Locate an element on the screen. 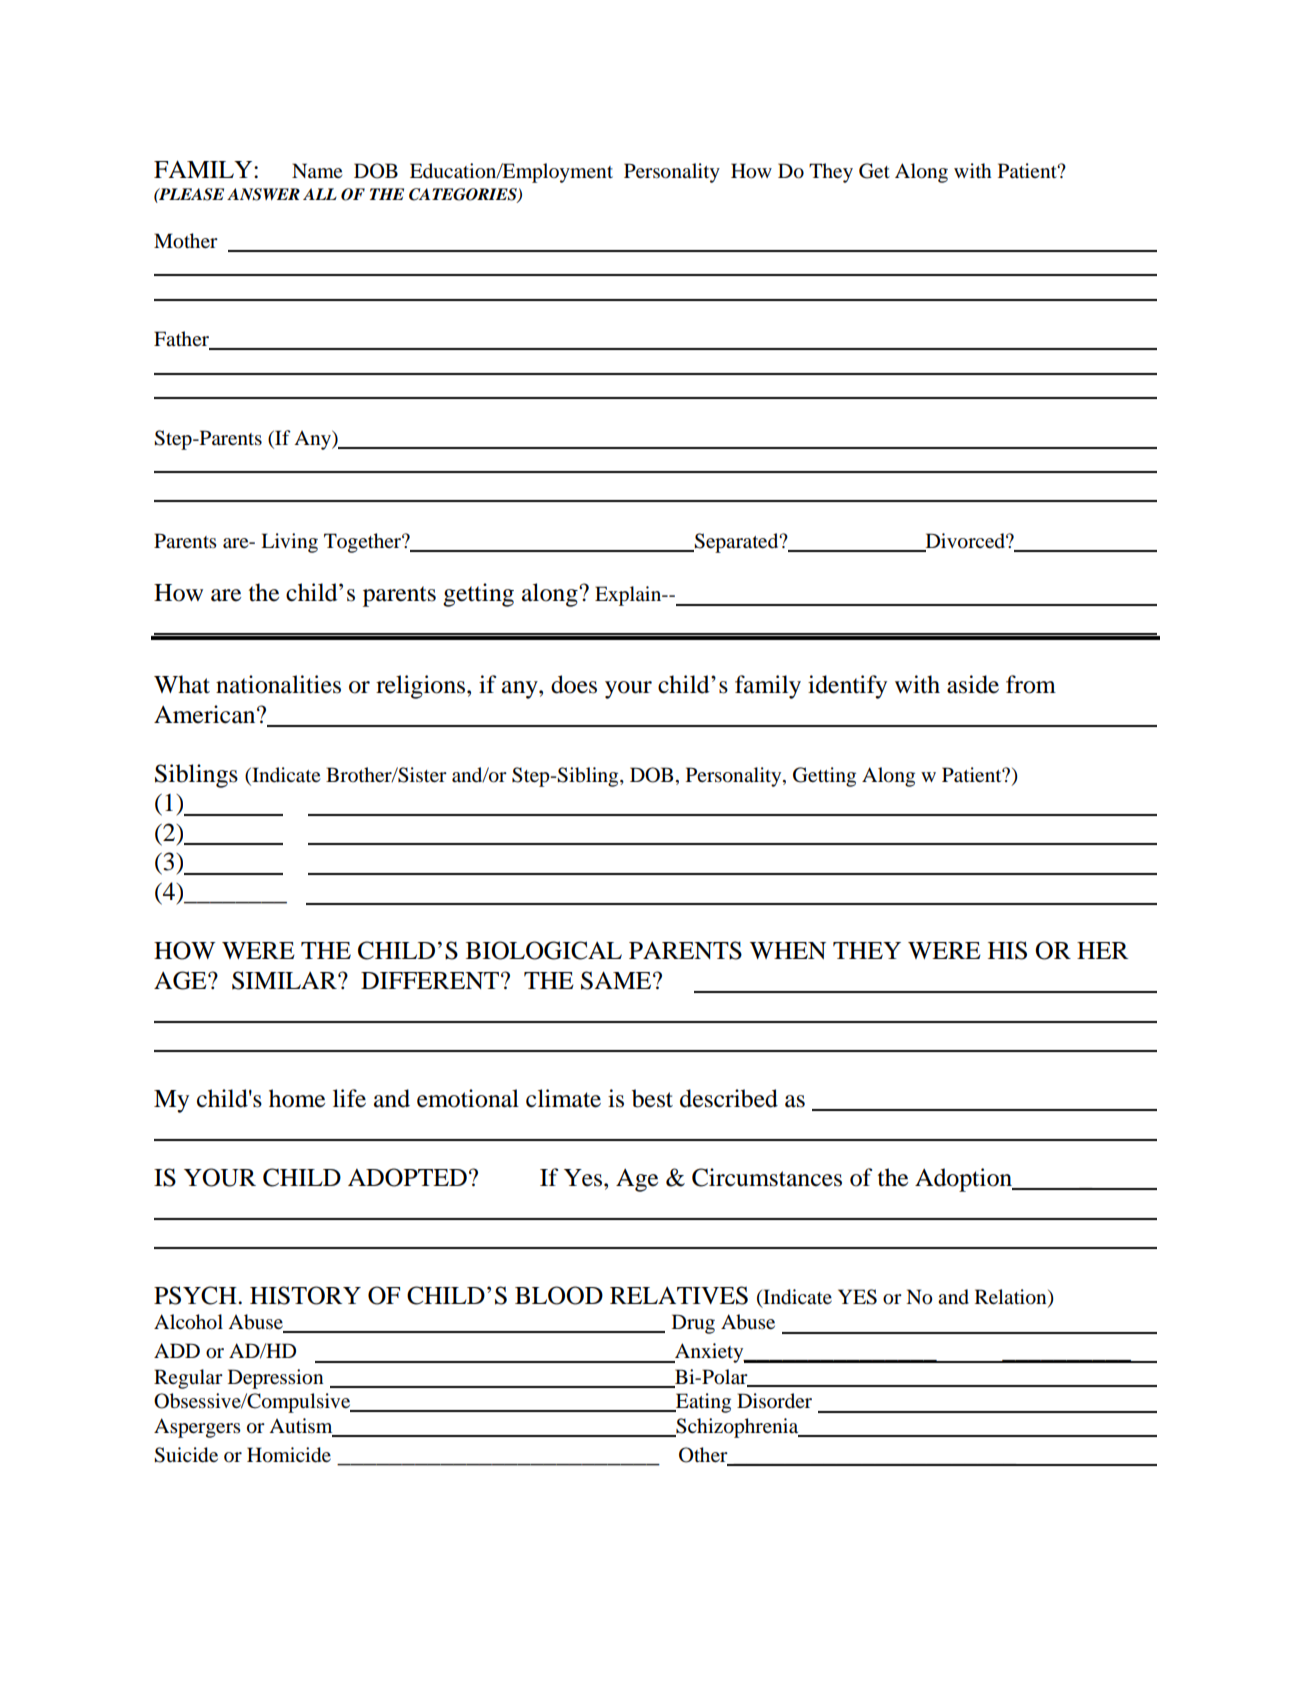 This screenshot has width=1311, height=1696. Eating is located at coordinates (702, 1403).
